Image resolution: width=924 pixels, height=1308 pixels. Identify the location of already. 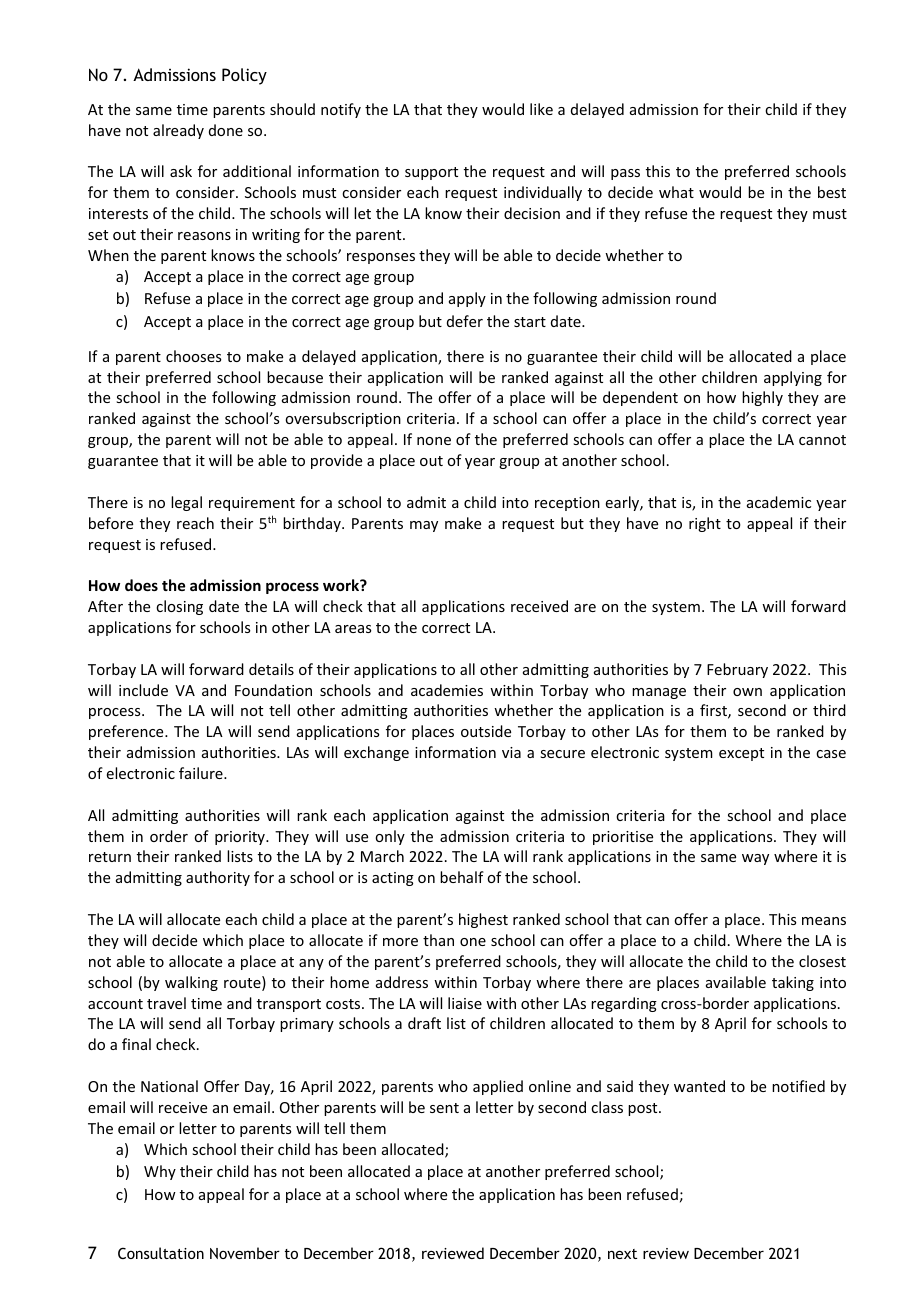
(178, 131).
